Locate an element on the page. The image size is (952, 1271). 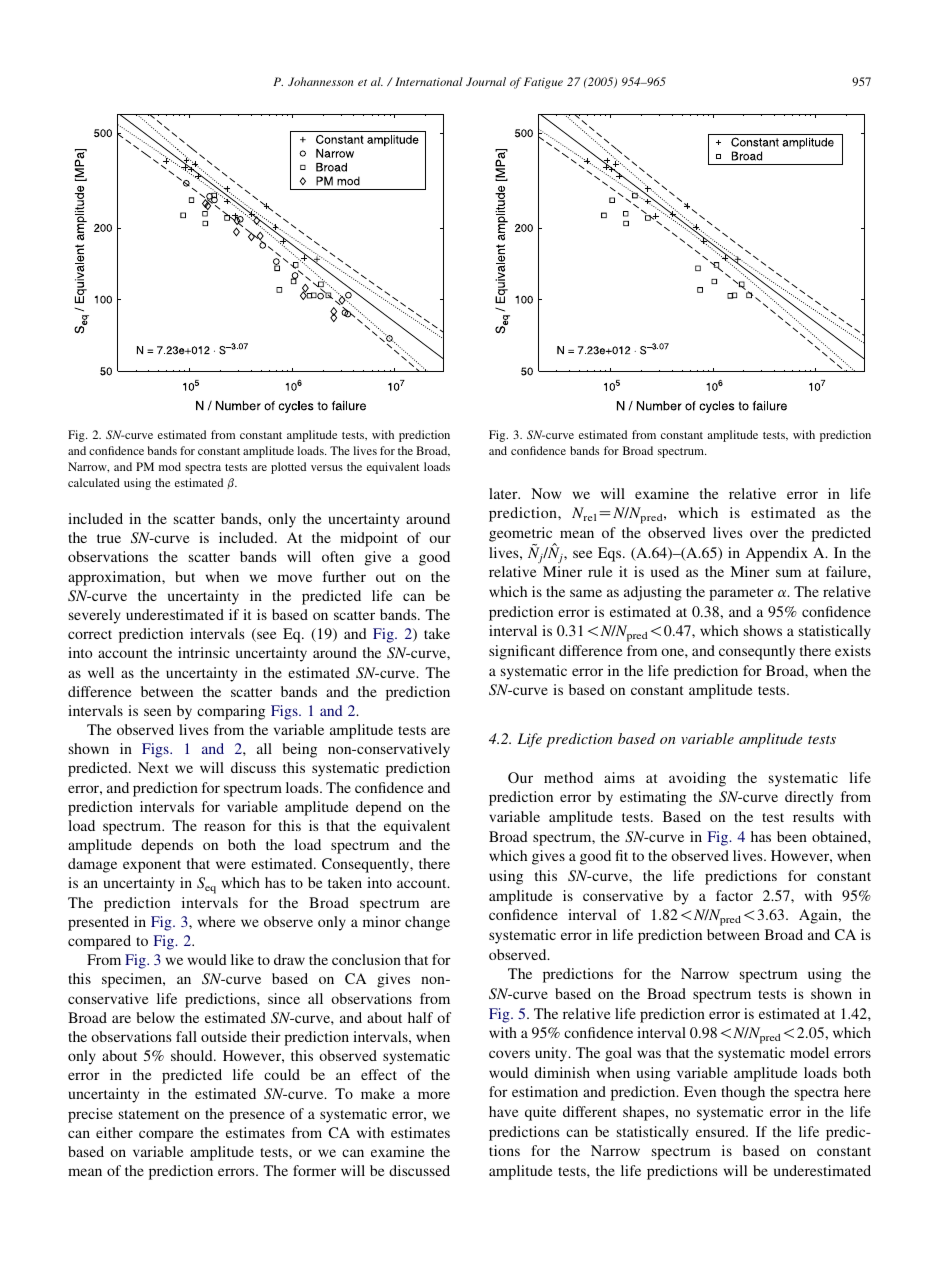
Next is located at coordinates (153, 767).
